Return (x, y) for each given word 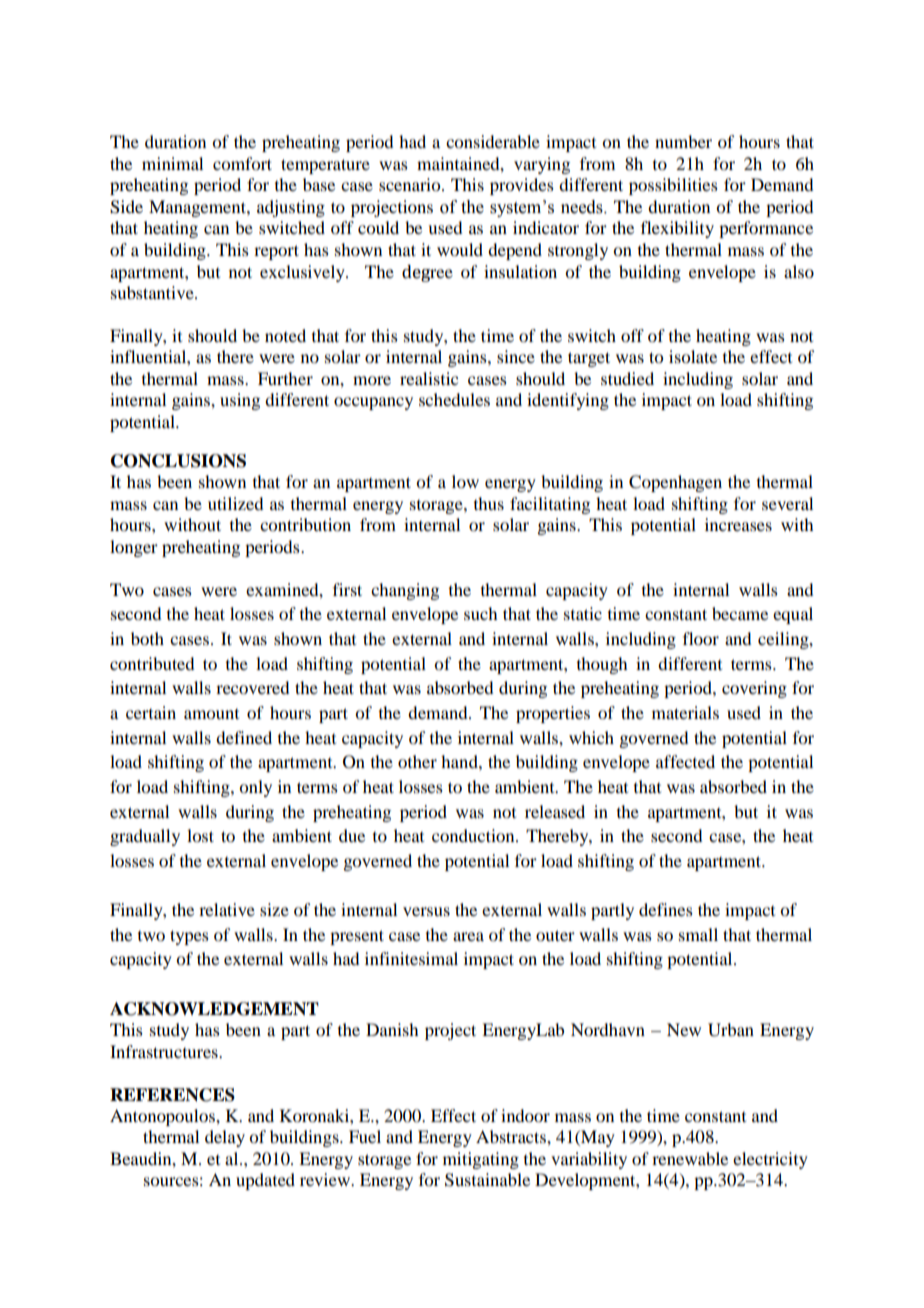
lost (200, 835)
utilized (235, 503)
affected (685, 761)
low (465, 481)
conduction (474, 835)
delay (225, 1138)
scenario (411, 184)
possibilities (673, 186)
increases (738, 524)
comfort (242, 163)
